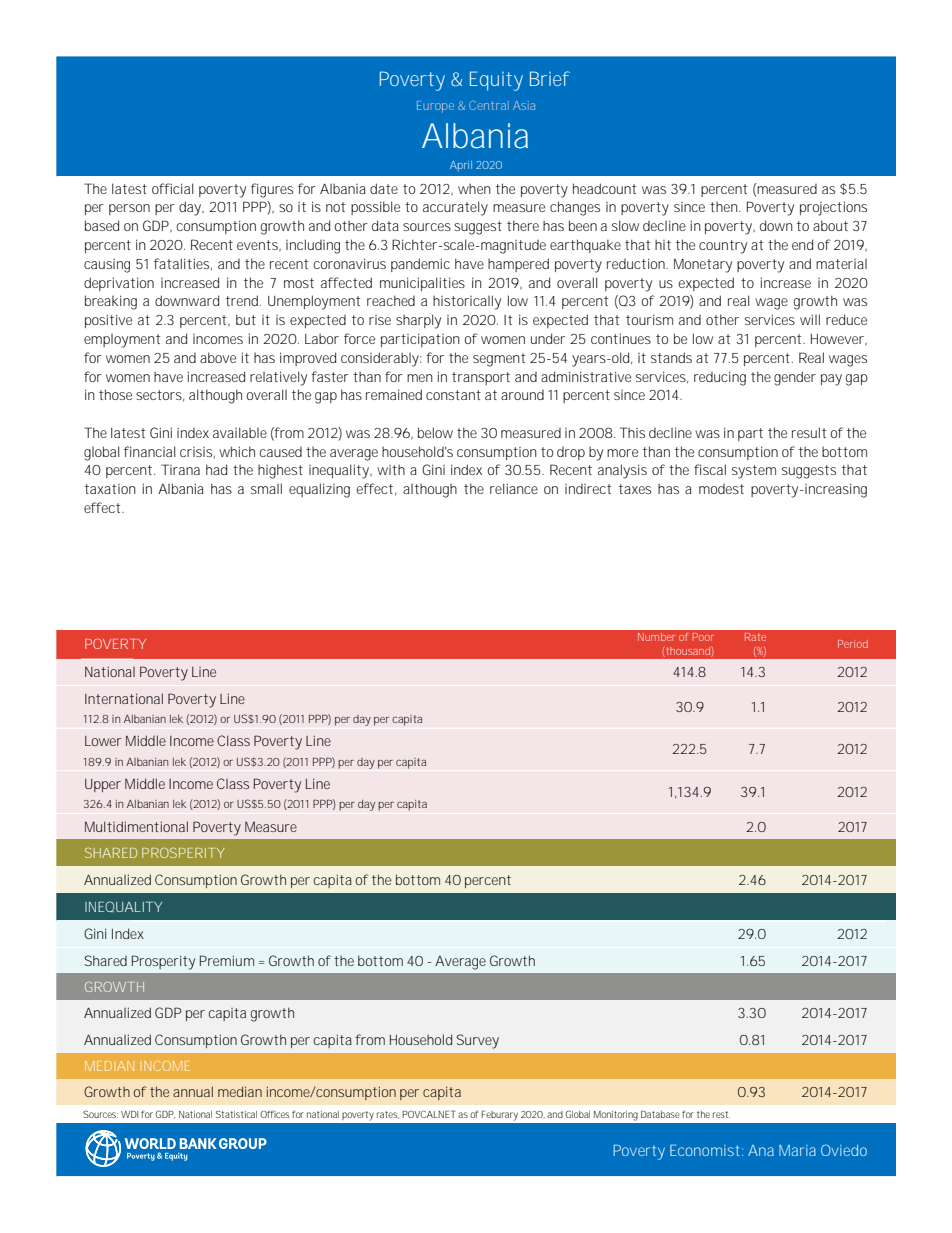 The image size is (952, 1233). Describe the element at coordinates (236, 1114) in the screenshot. I see `Statistical` at that location.
